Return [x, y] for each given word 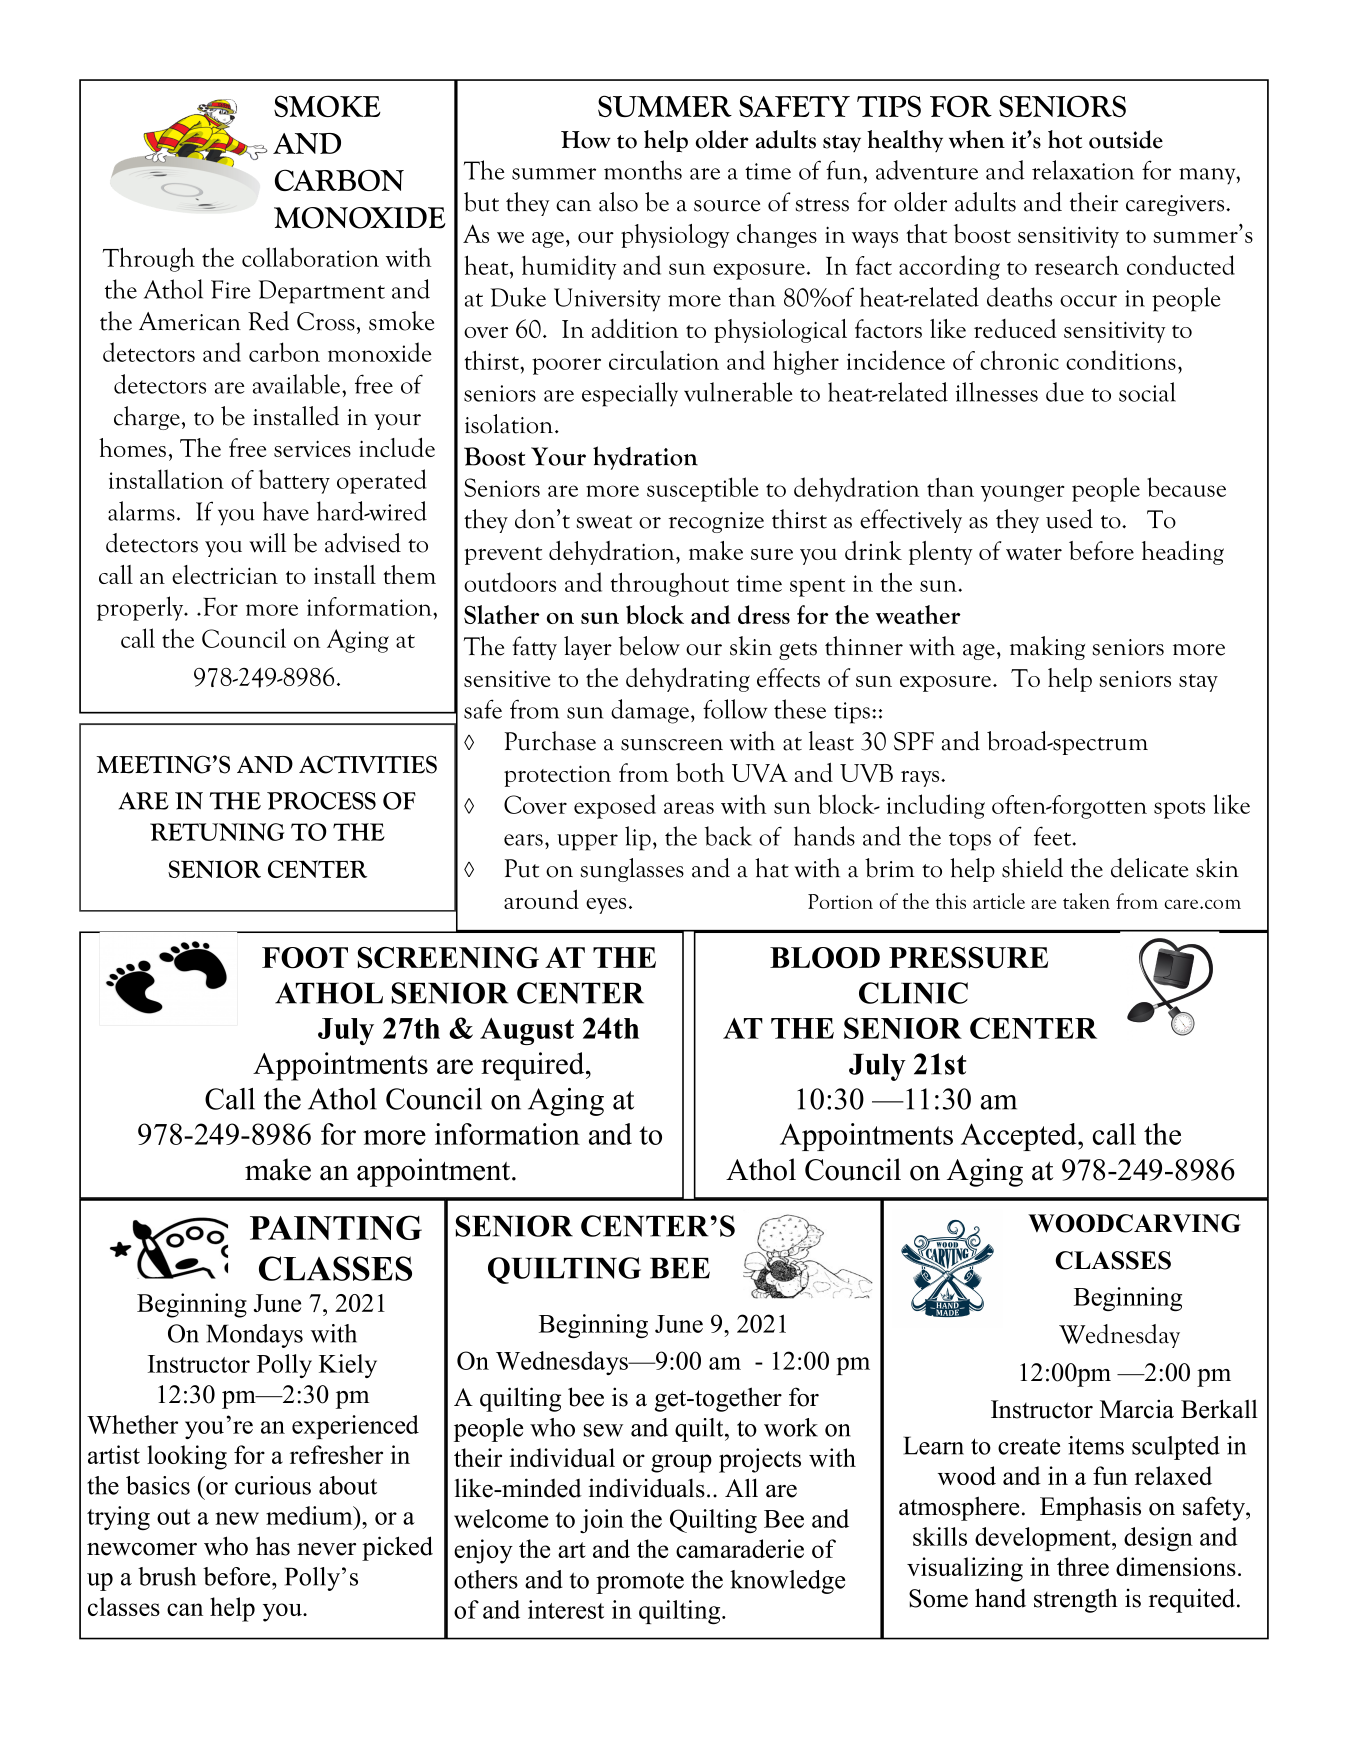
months [643, 170]
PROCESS [321, 801]
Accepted [1020, 1137]
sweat [604, 522]
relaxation [1083, 170]
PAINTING [336, 1227]
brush [167, 1576]
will [267, 543]
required [534, 1066]
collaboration [310, 257]
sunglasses [632, 870]
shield [1032, 868]
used [1069, 519]
